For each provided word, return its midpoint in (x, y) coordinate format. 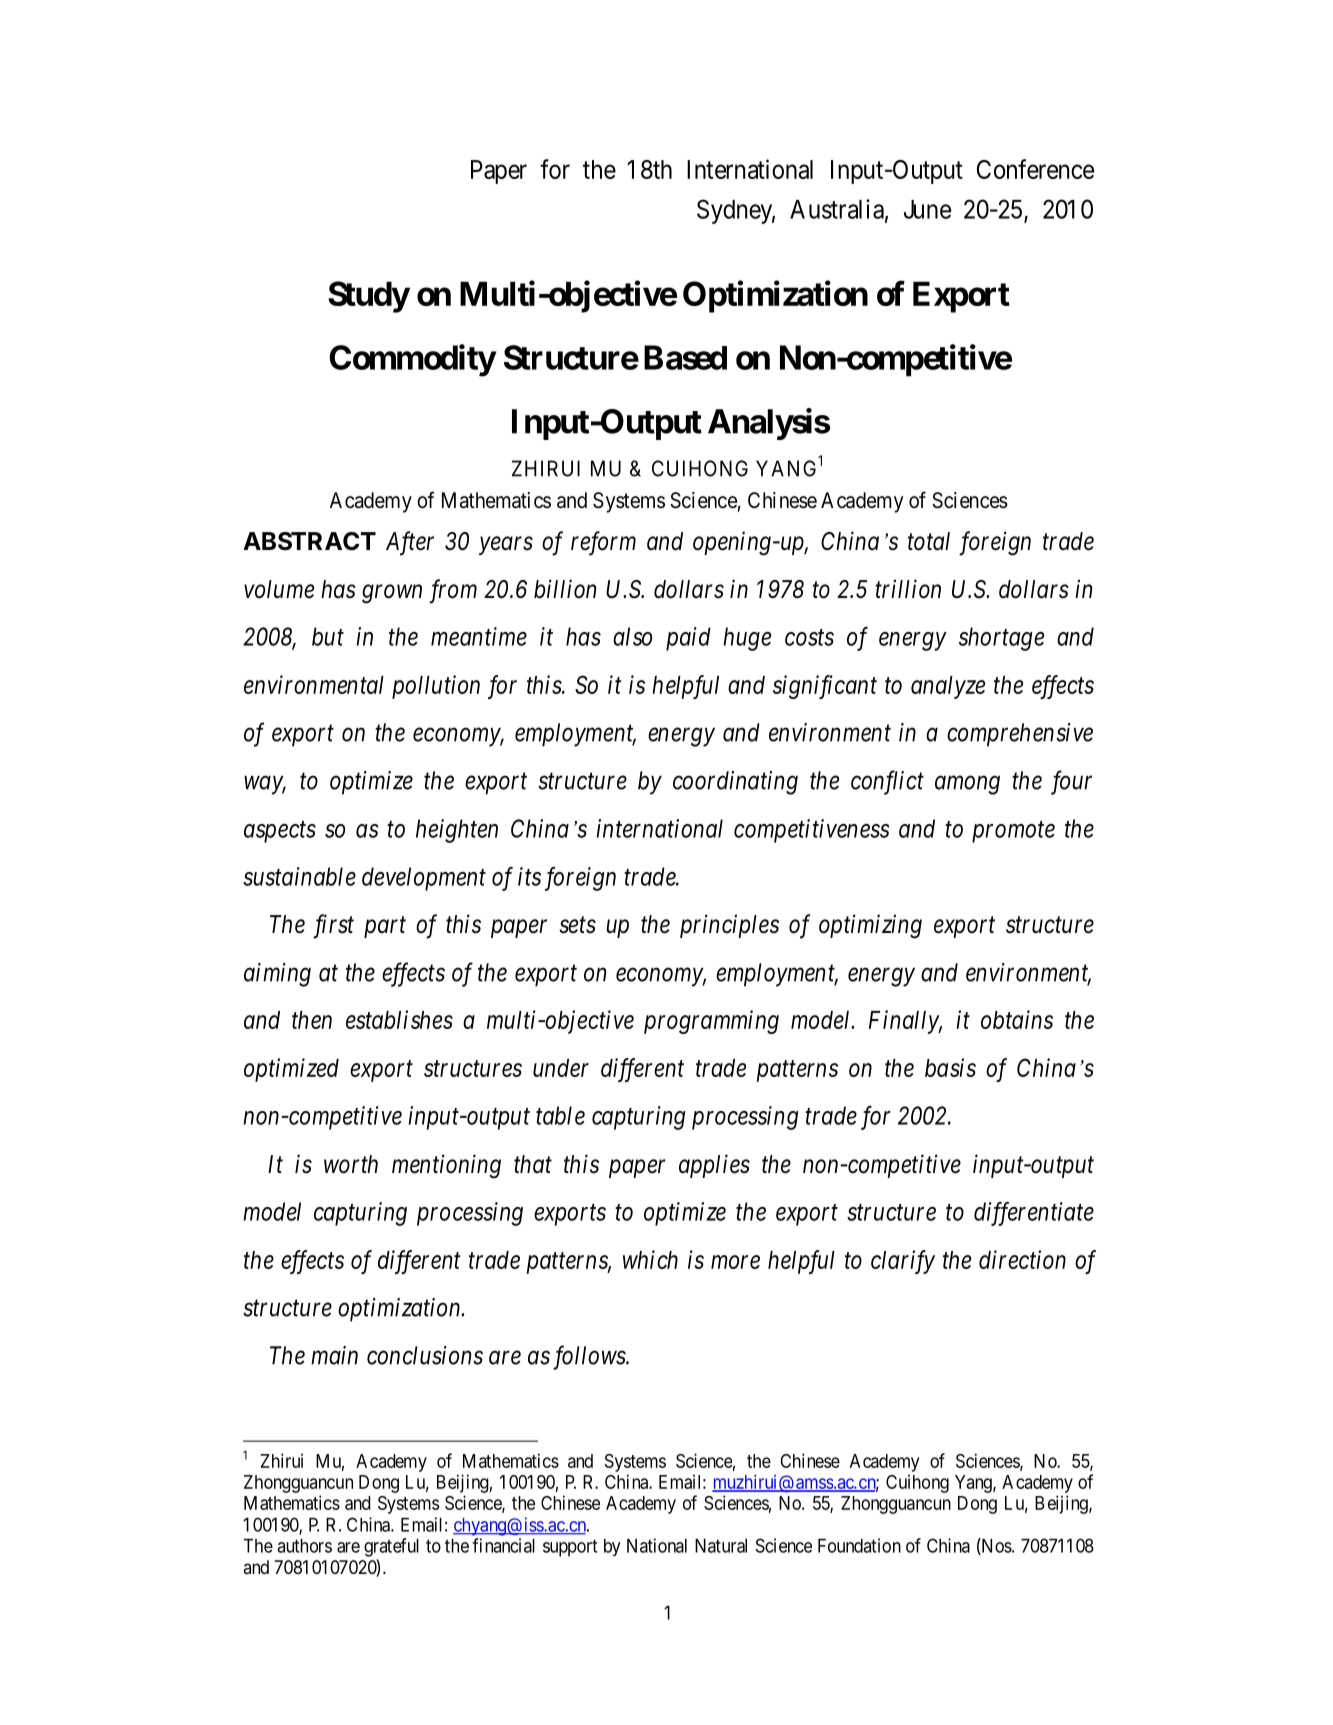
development (424, 879)
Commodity (412, 360)
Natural (721, 1546)
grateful (391, 1547)
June (927, 209)
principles (729, 926)
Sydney (736, 211)
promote (1013, 832)
